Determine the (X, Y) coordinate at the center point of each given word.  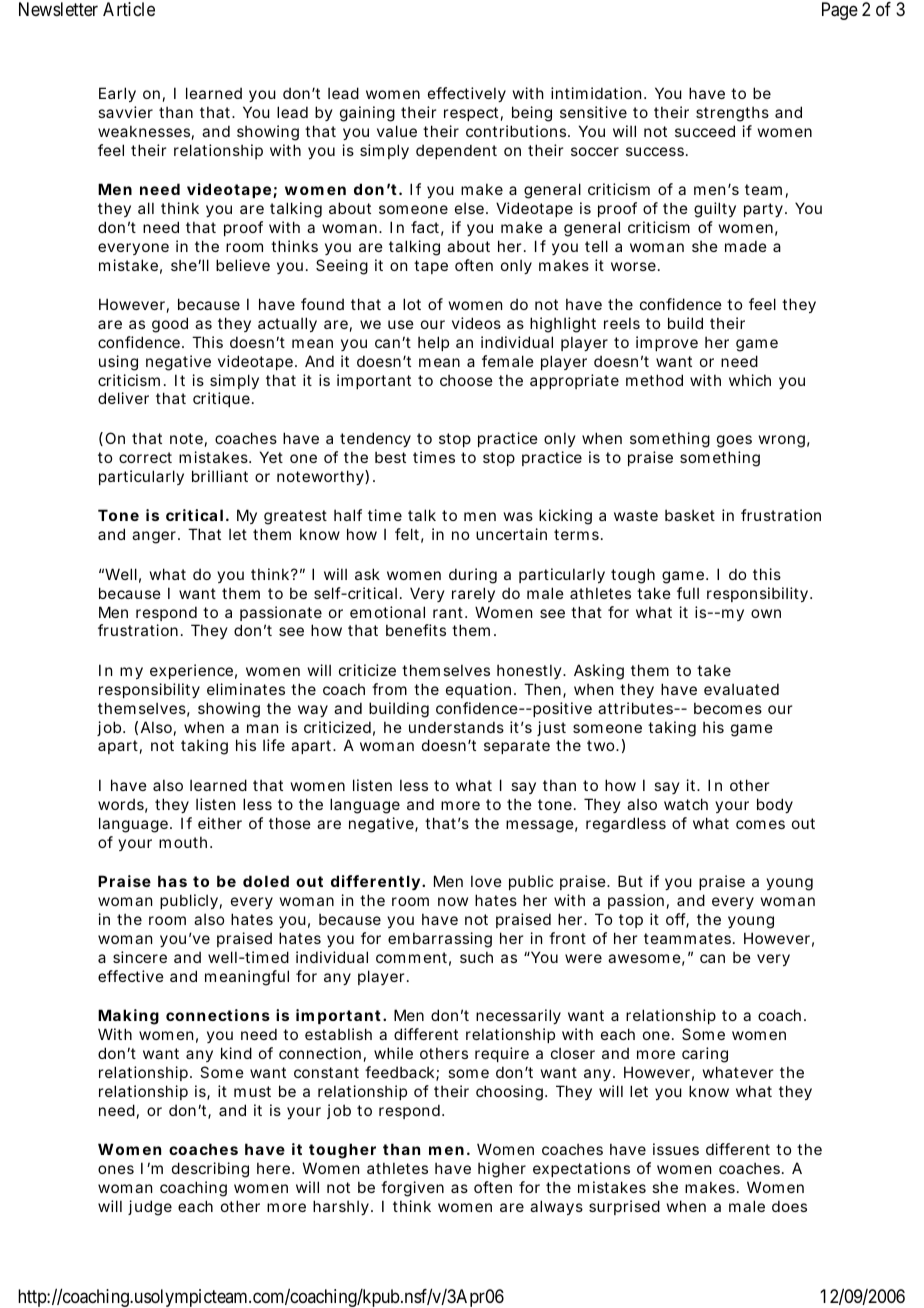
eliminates (246, 689)
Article (129, 9)
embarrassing (440, 940)
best (390, 457)
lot (412, 304)
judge (150, 1208)
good (170, 325)
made (746, 246)
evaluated (741, 689)
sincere (140, 957)
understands (456, 727)
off (677, 920)
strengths (732, 114)
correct (145, 457)
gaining (367, 114)
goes (734, 441)
